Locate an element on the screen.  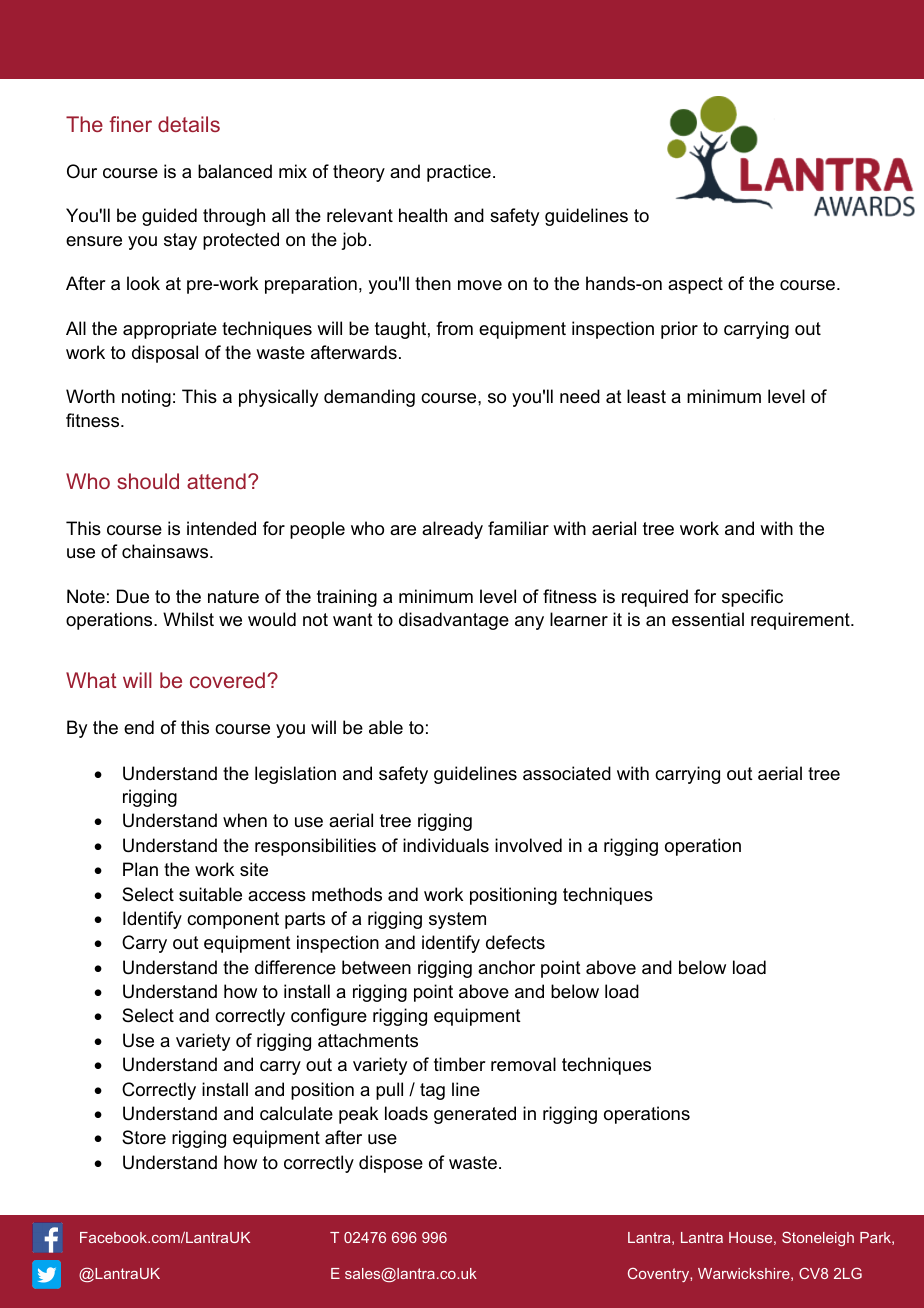
disadvantage is located at coordinates (454, 621).
